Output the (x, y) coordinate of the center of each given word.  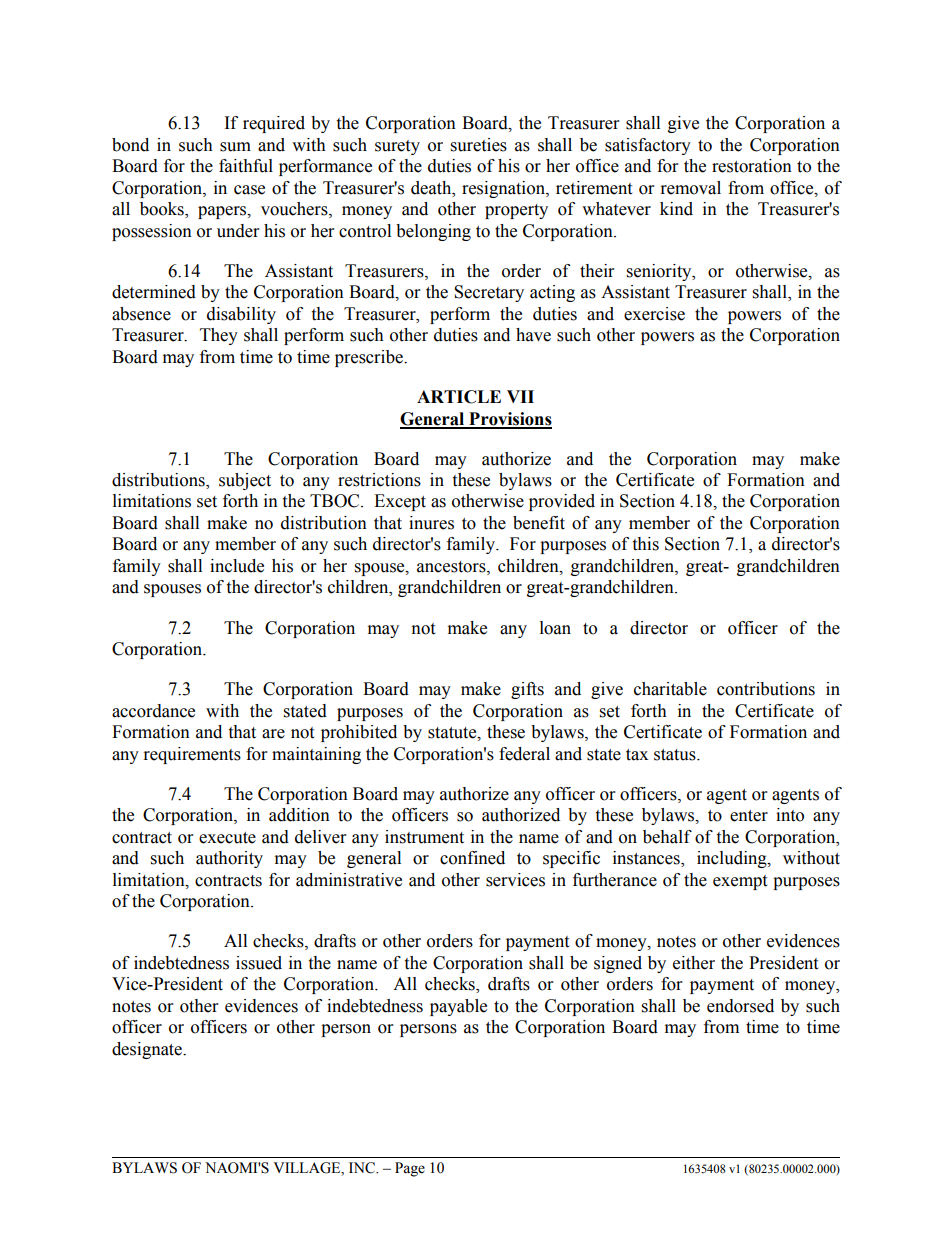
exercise (654, 314)
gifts (527, 690)
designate (148, 1050)
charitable (670, 689)
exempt (740, 882)
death (432, 188)
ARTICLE (459, 397)
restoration (752, 166)
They (219, 336)
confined (472, 858)
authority (229, 859)
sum (235, 147)
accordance (153, 711)
